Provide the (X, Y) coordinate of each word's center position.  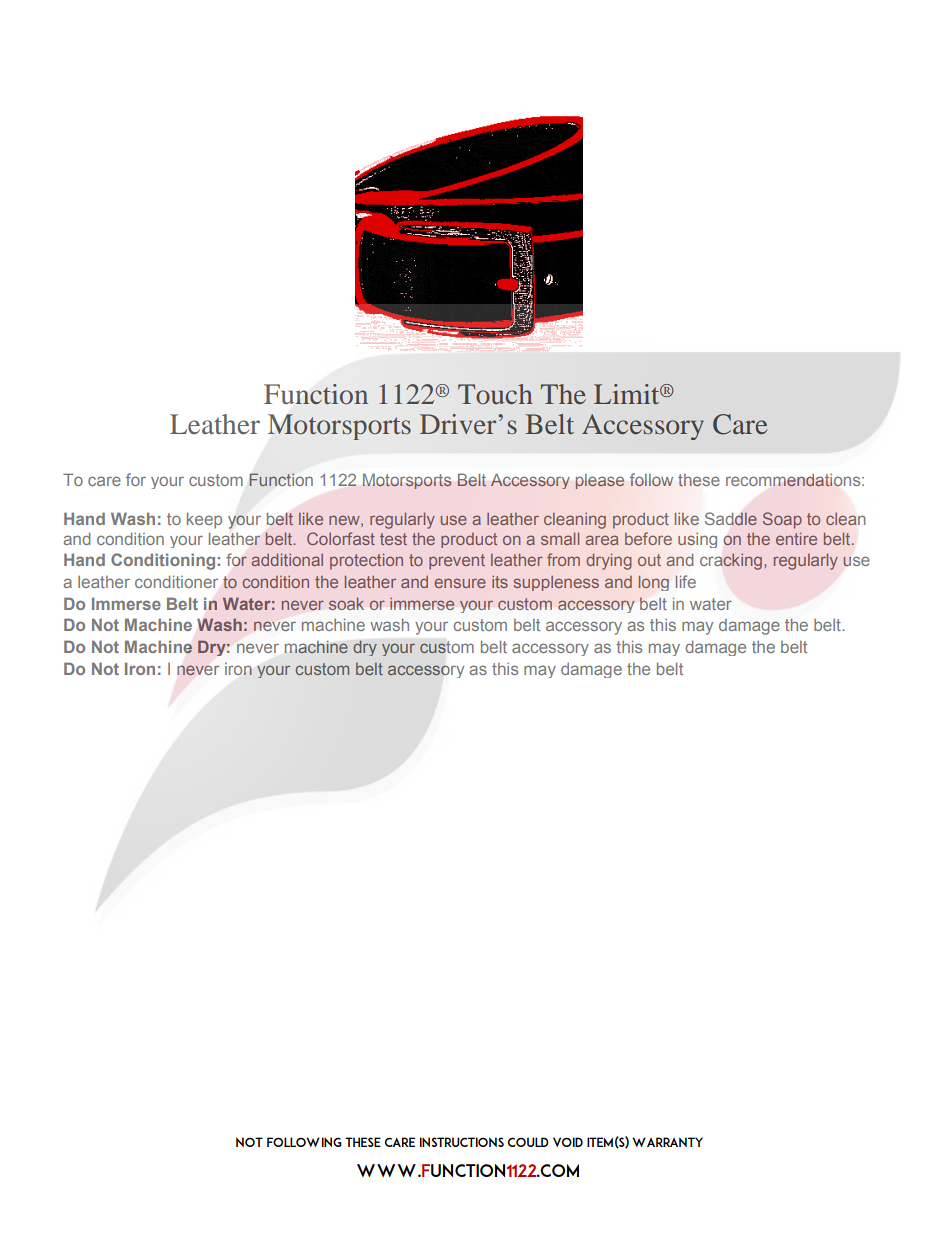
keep (204, 520)
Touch (495, 394)
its (500, 582)
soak (346, 603)
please (599, 481)
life (685, 581)
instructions (462, 1142)
